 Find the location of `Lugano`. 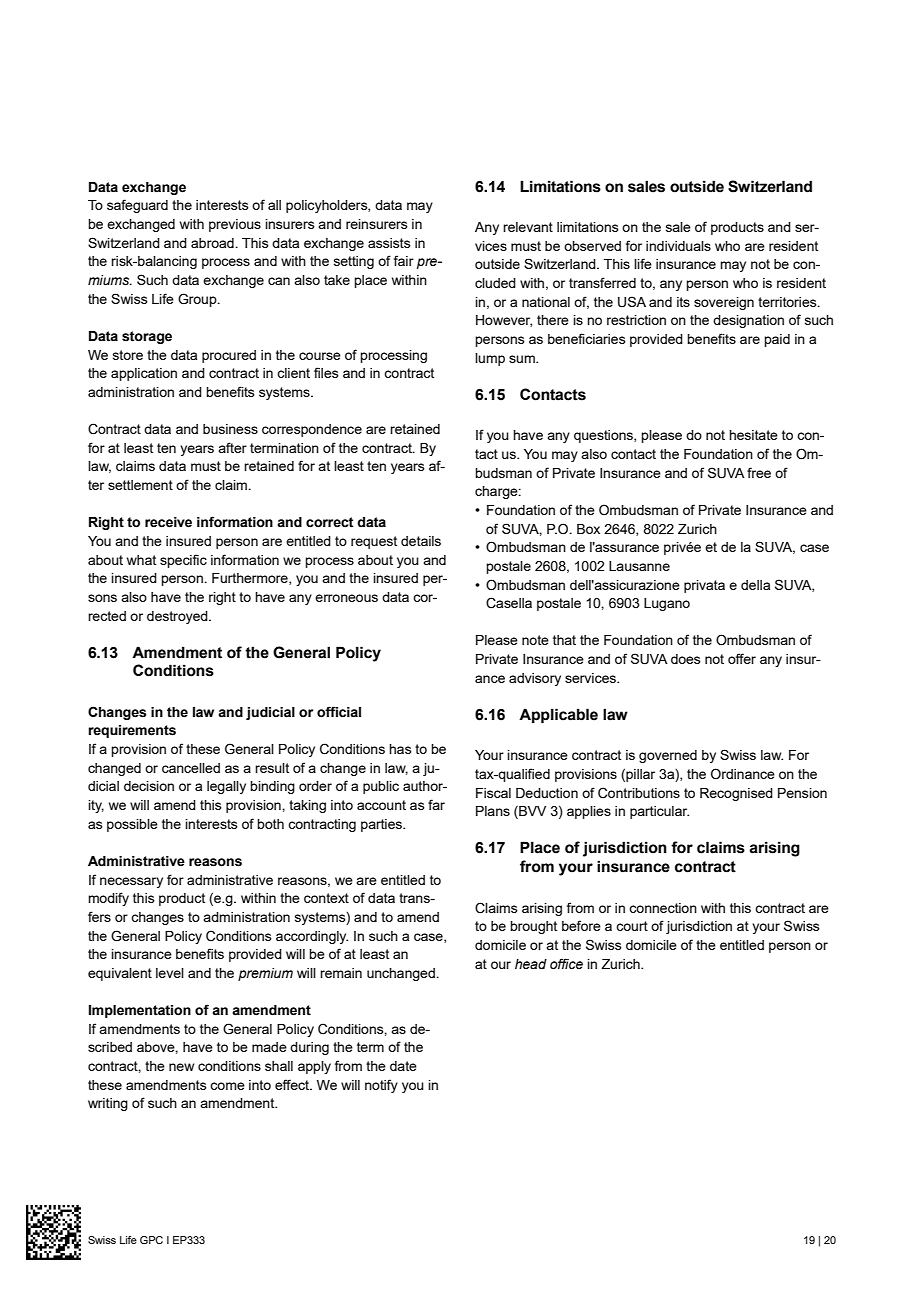

Lugano is located at coordinates (667, 604).
